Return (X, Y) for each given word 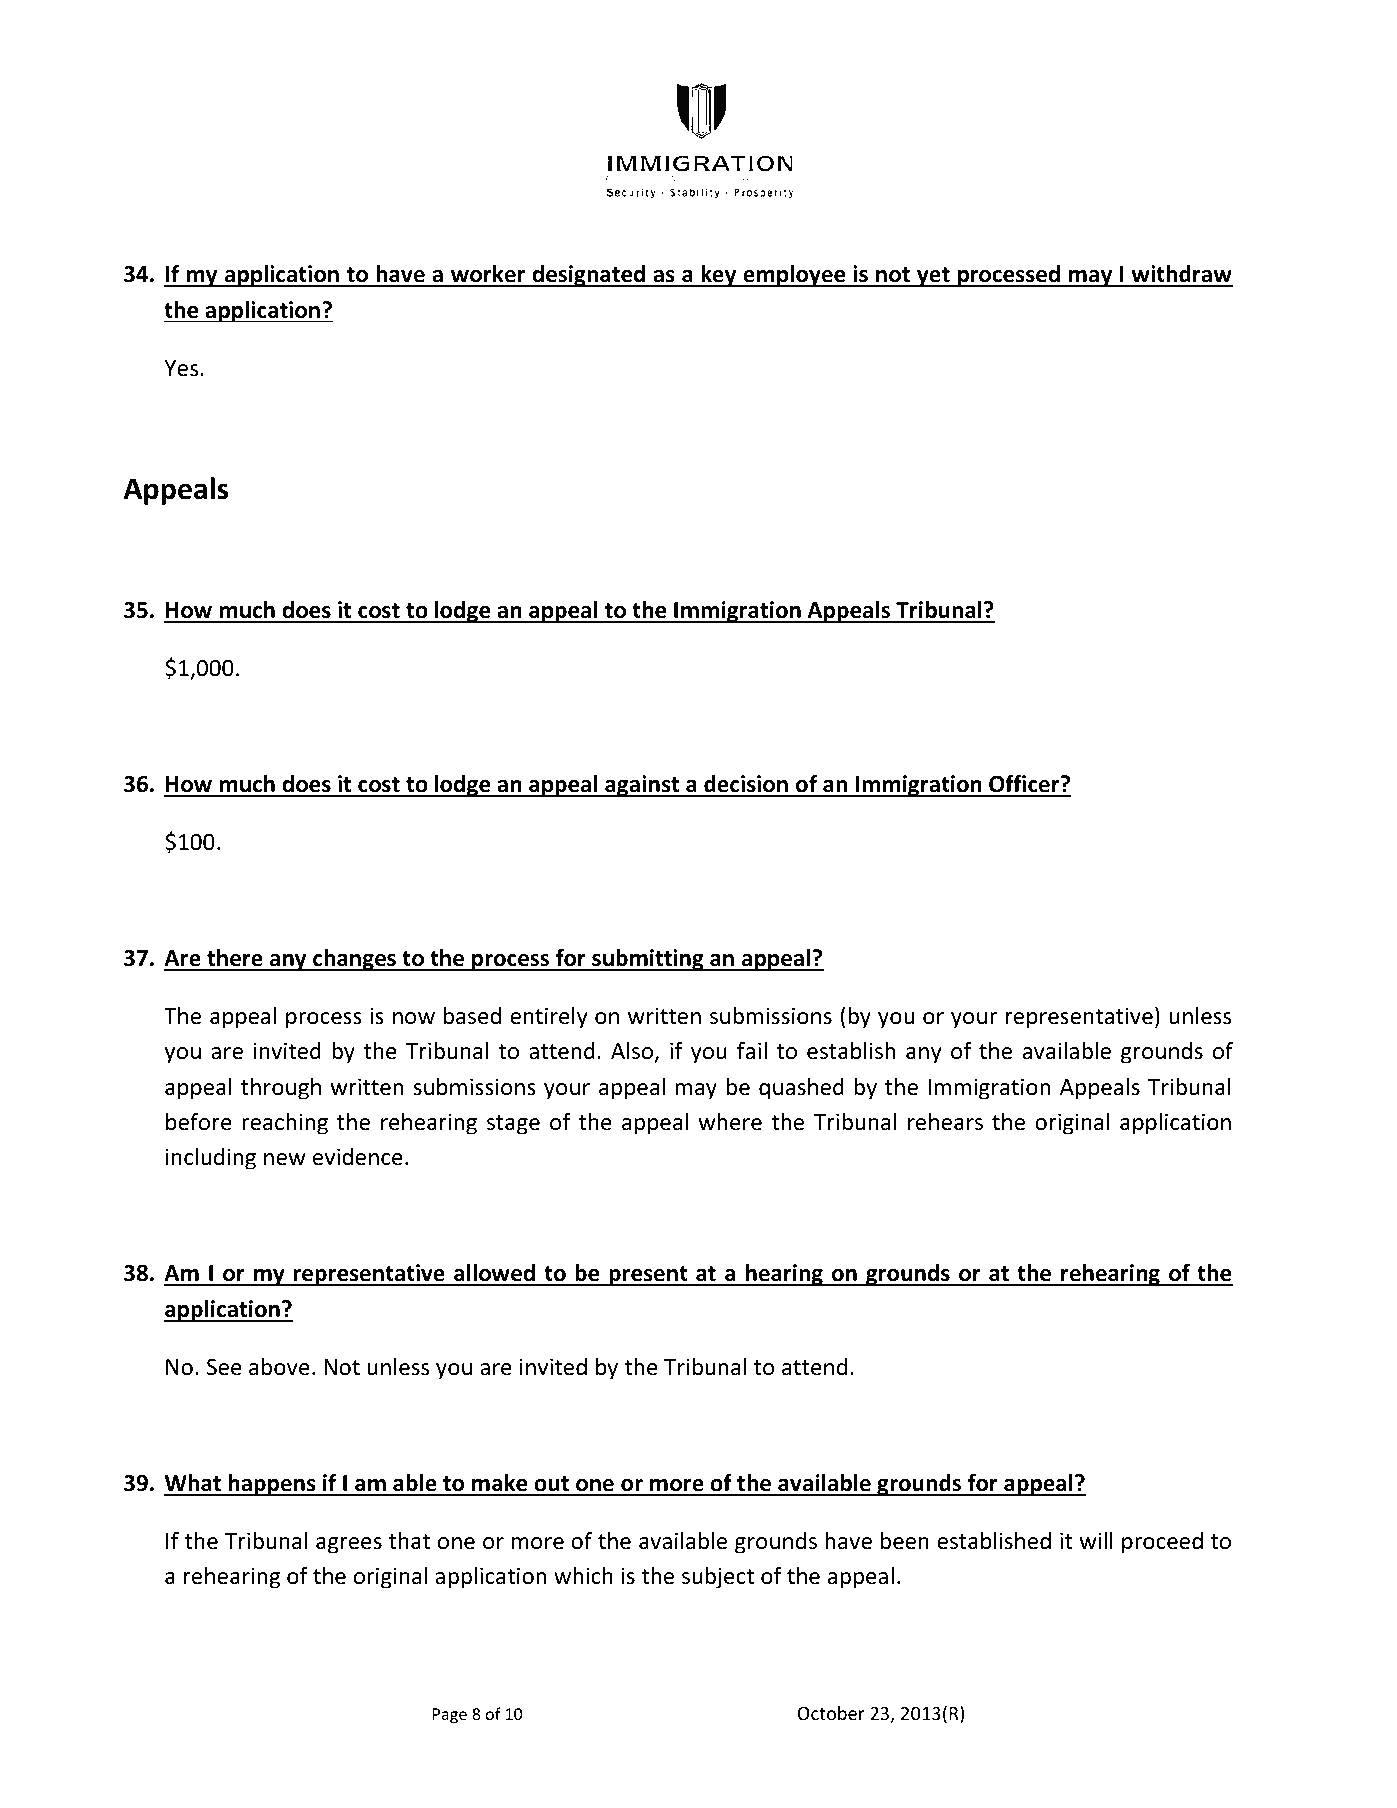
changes (354, 960)
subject (718, 1578)
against (642, 786)
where (730, 1122)
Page (449, 1716)
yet (933, 277)
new (285, 1159)
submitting (648, 960)
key (719, 276)
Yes (181, 368)
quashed (801, 1089)
